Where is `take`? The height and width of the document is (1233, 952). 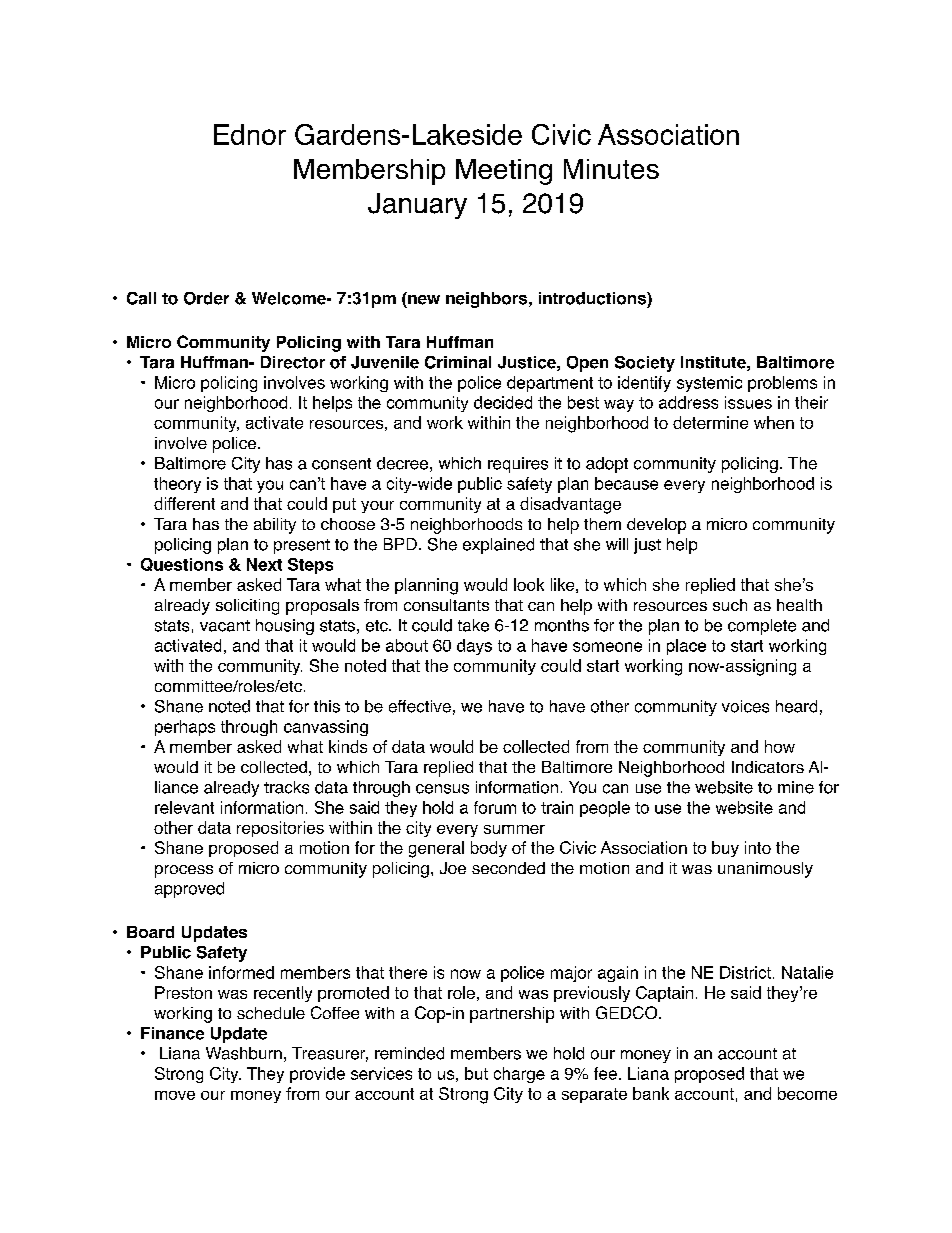 take is located at coordinates (473, 625).
